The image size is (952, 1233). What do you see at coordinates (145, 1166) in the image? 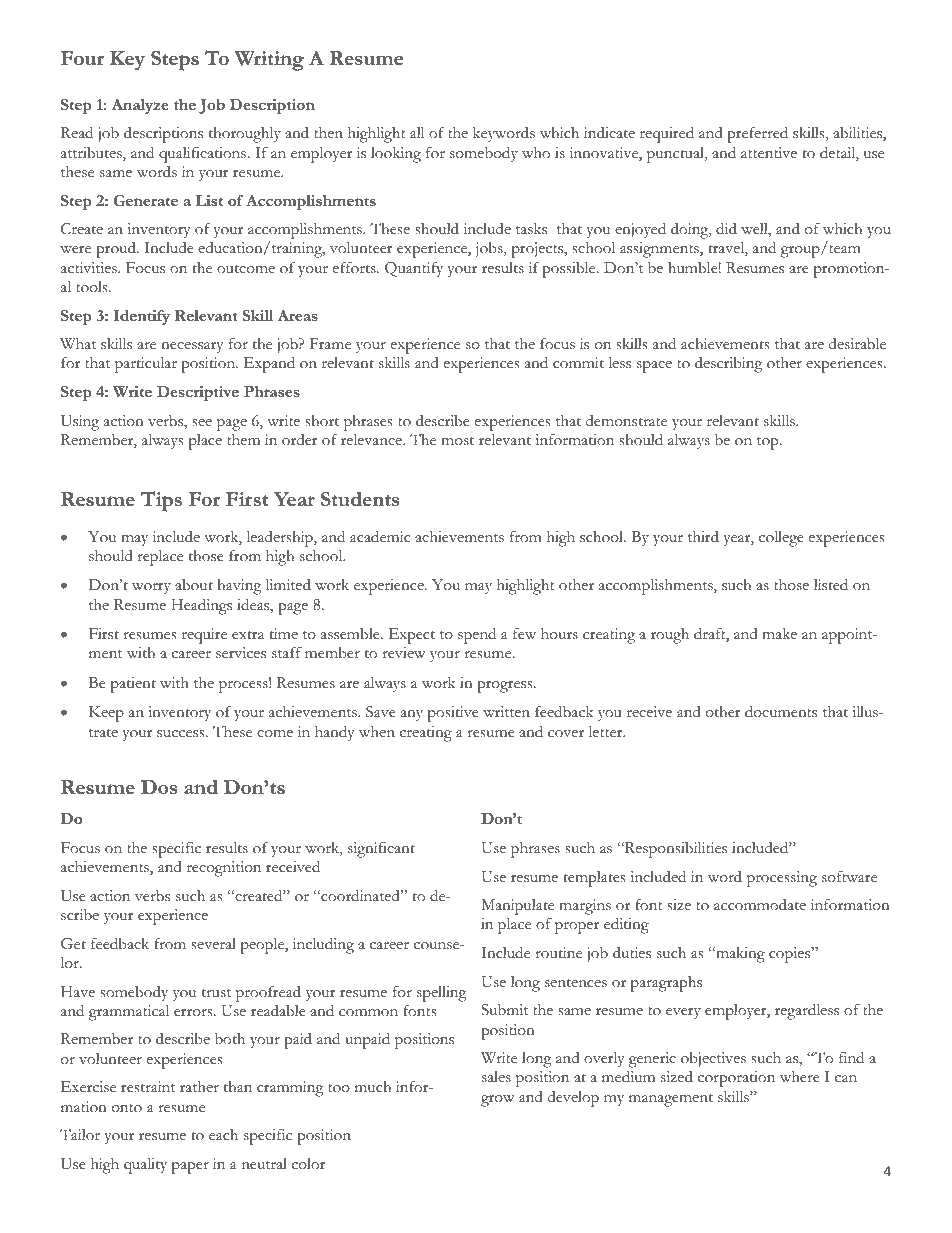
I see `quality` at bounding box center [145, 1166].
